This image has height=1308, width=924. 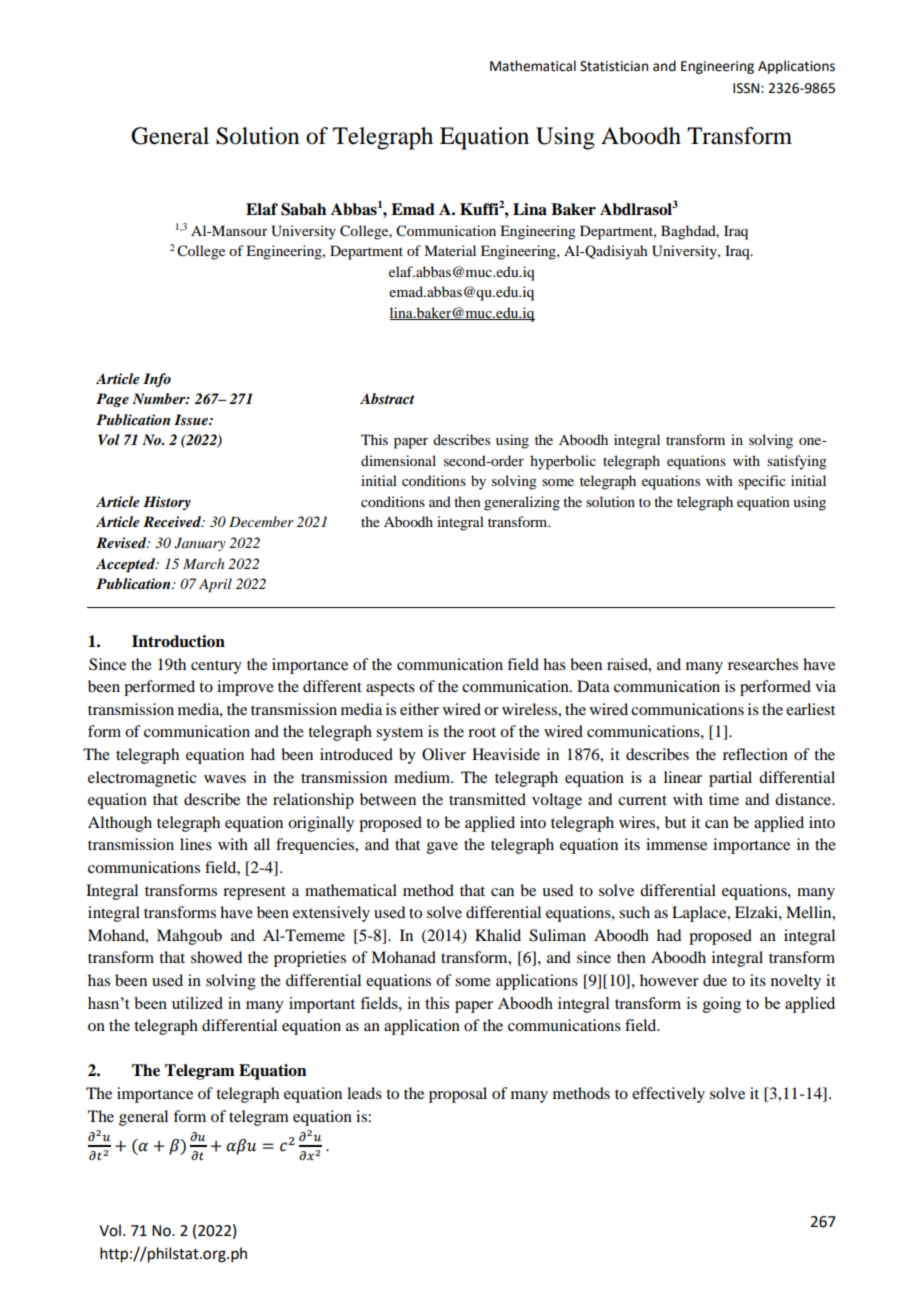 What do you see at coordinates (763, 664) in the image?
I see `researches` at bounding box center [763, 664].
